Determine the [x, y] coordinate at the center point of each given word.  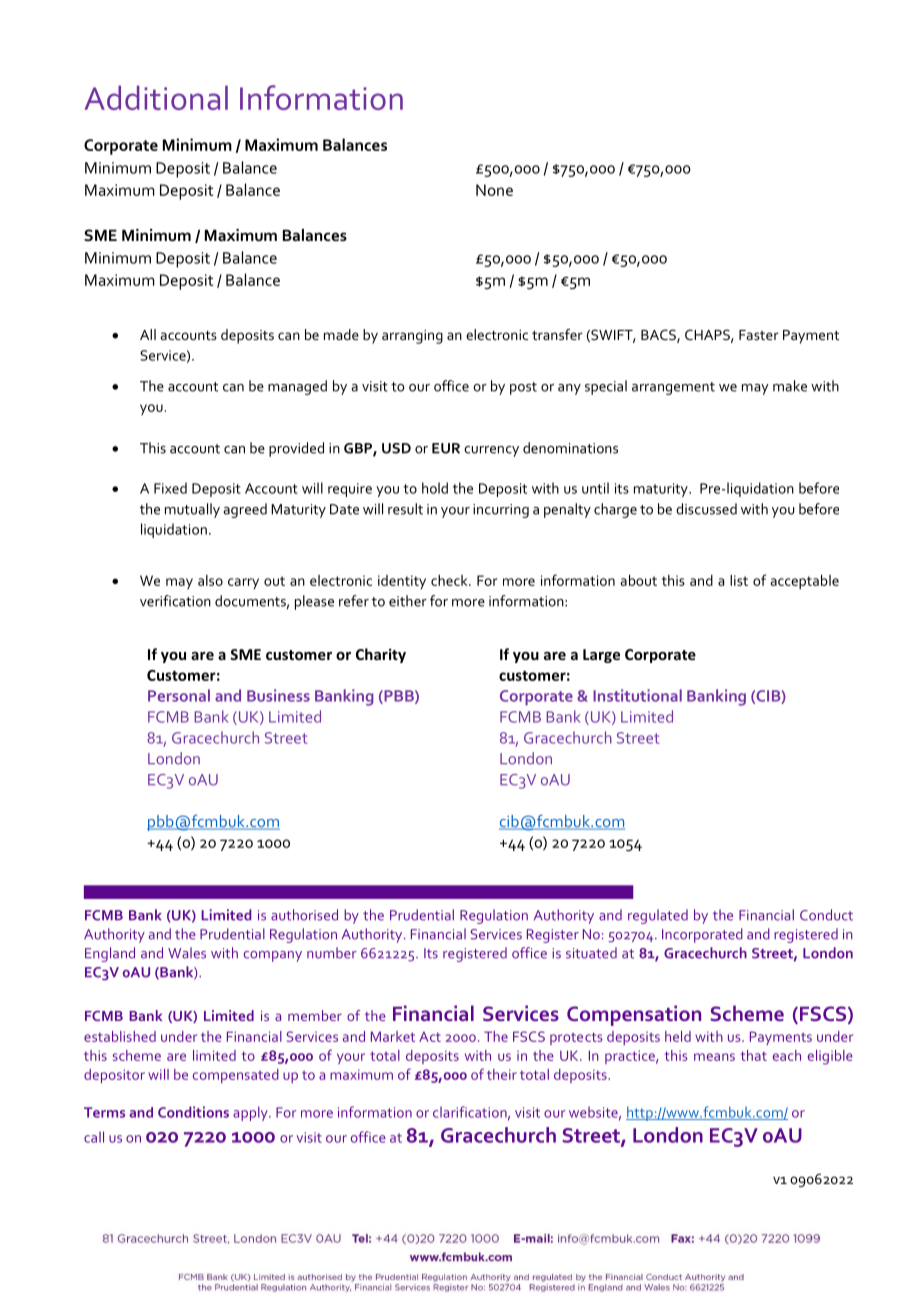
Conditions [193, 1112]
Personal [179, 695]
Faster [759, 335]
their [502, 1074]
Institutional [637, 695]
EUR [446, 448]
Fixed [170, 488]
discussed [706, 509]
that [754, 1055]
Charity [381, 655]
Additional [156, 97]
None [494, 190]
